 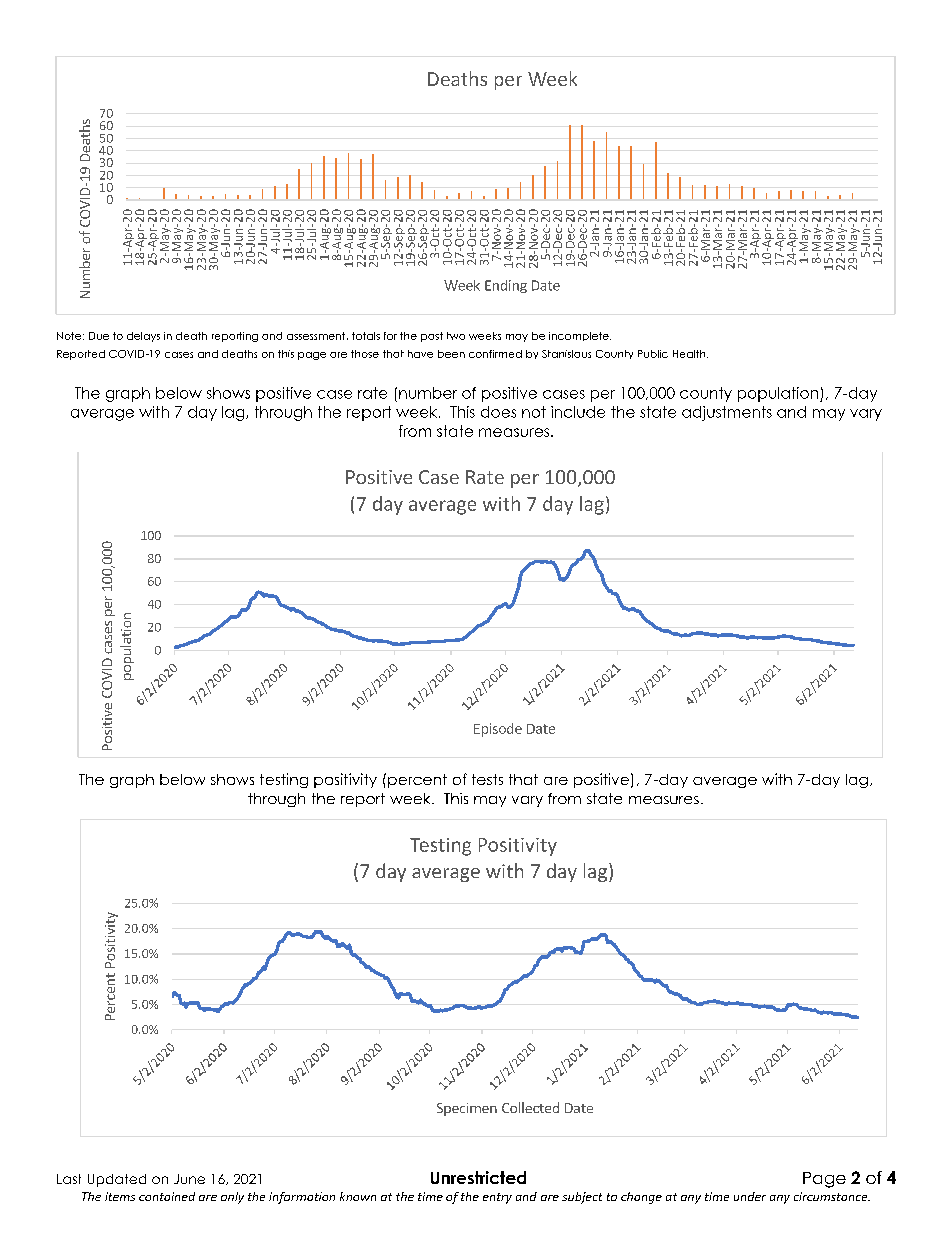 I want to click on Collected, so click(x=530, y=1107).
